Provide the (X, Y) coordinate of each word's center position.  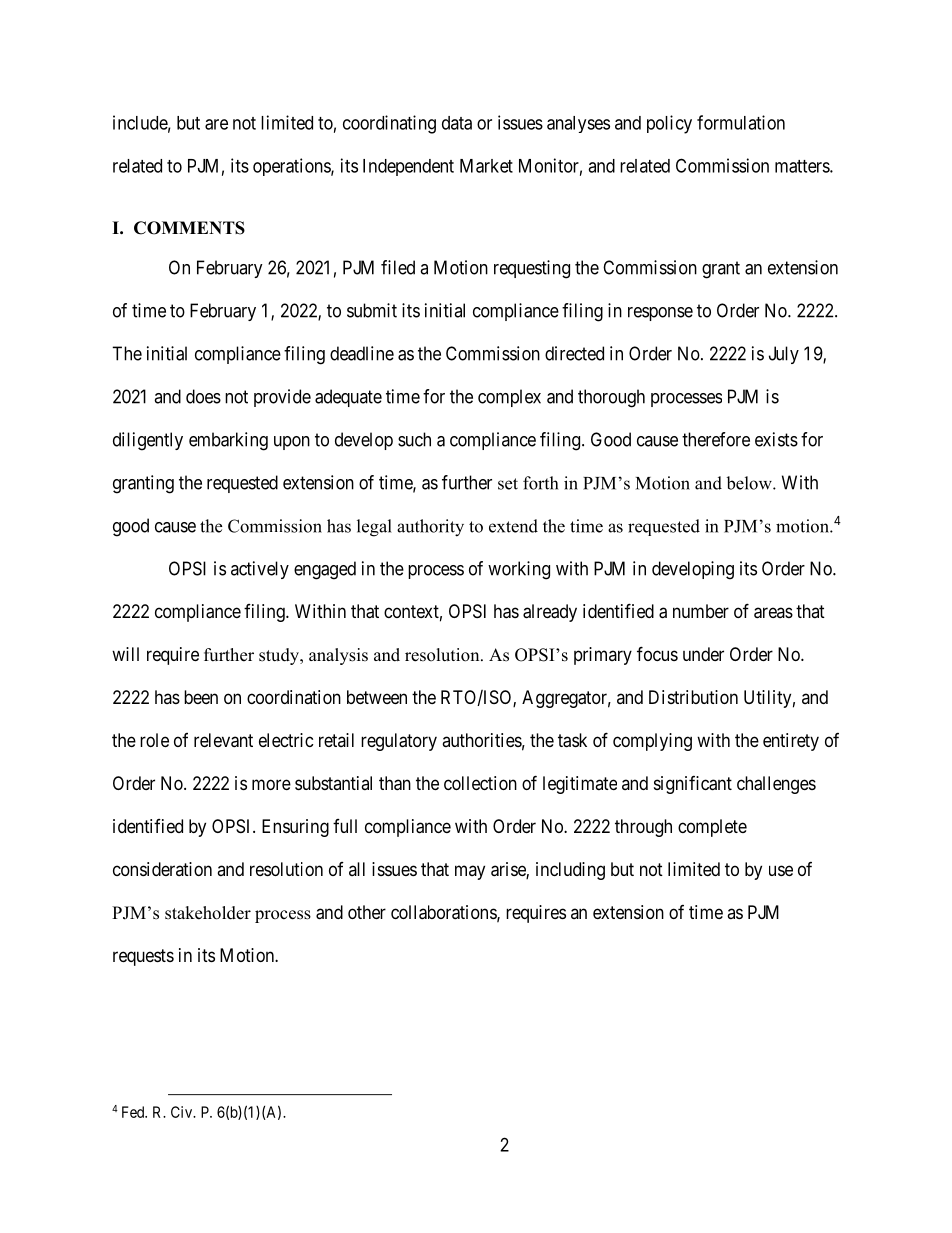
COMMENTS (189, 228)
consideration (162, 869)
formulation (741, 122)
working (519, 570)
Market (486, 166)
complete (712, 828)
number (701, 611)
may (470, 872)
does (203, 396)
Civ (183, 1112)
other (367, 912)
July (784, 355)
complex (509, 398)
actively (260, 570)
